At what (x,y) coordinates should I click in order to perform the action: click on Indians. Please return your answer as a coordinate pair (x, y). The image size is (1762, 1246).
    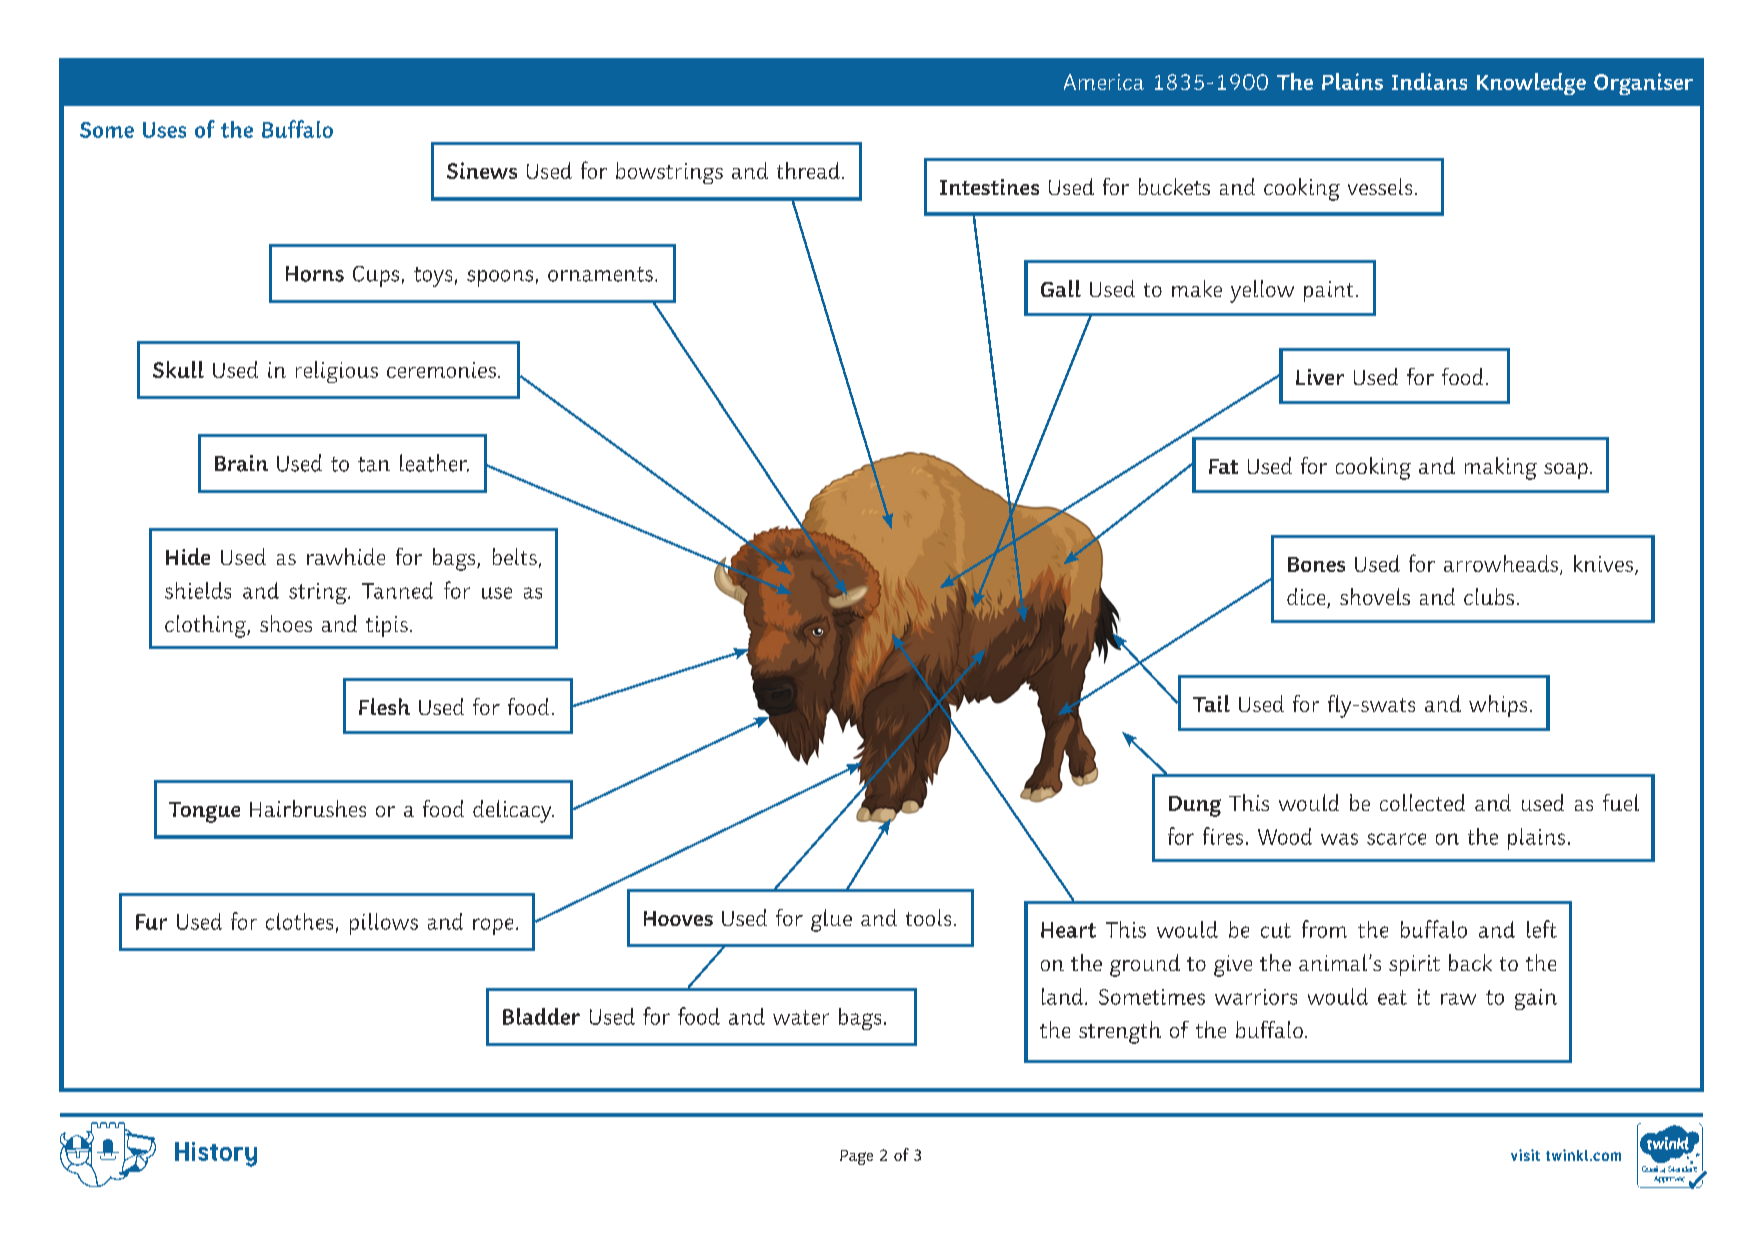
    Looking at the image, I should click on (1429, 81).
